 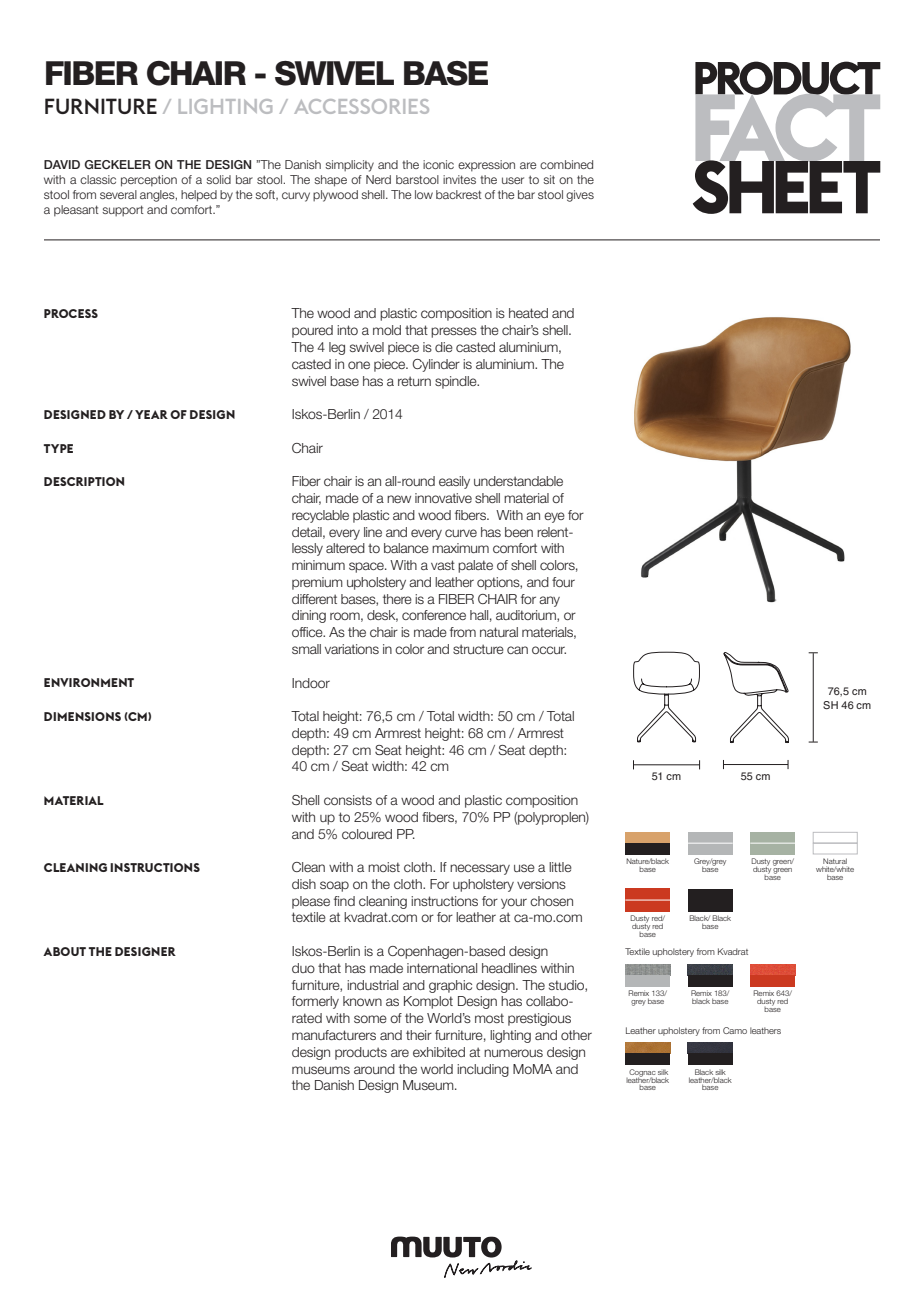 I want to click on four, so click(x=563, y=582).
